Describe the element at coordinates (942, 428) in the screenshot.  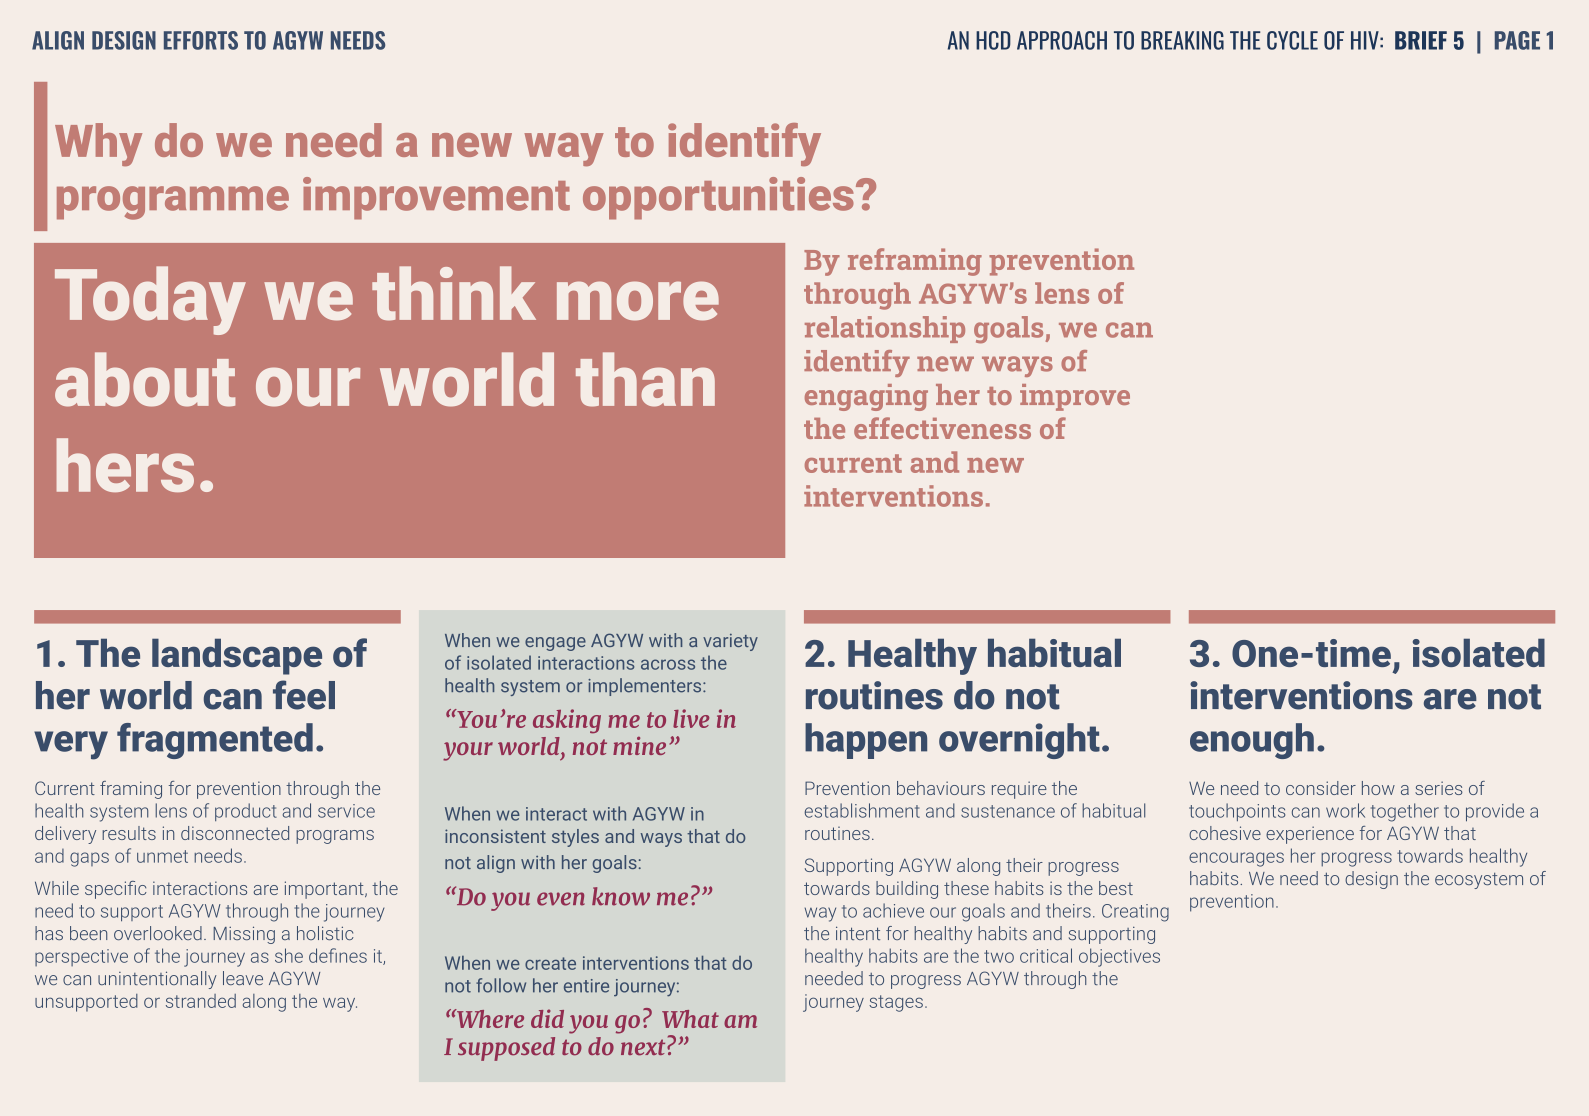
I see `effectiveness` at that location.
